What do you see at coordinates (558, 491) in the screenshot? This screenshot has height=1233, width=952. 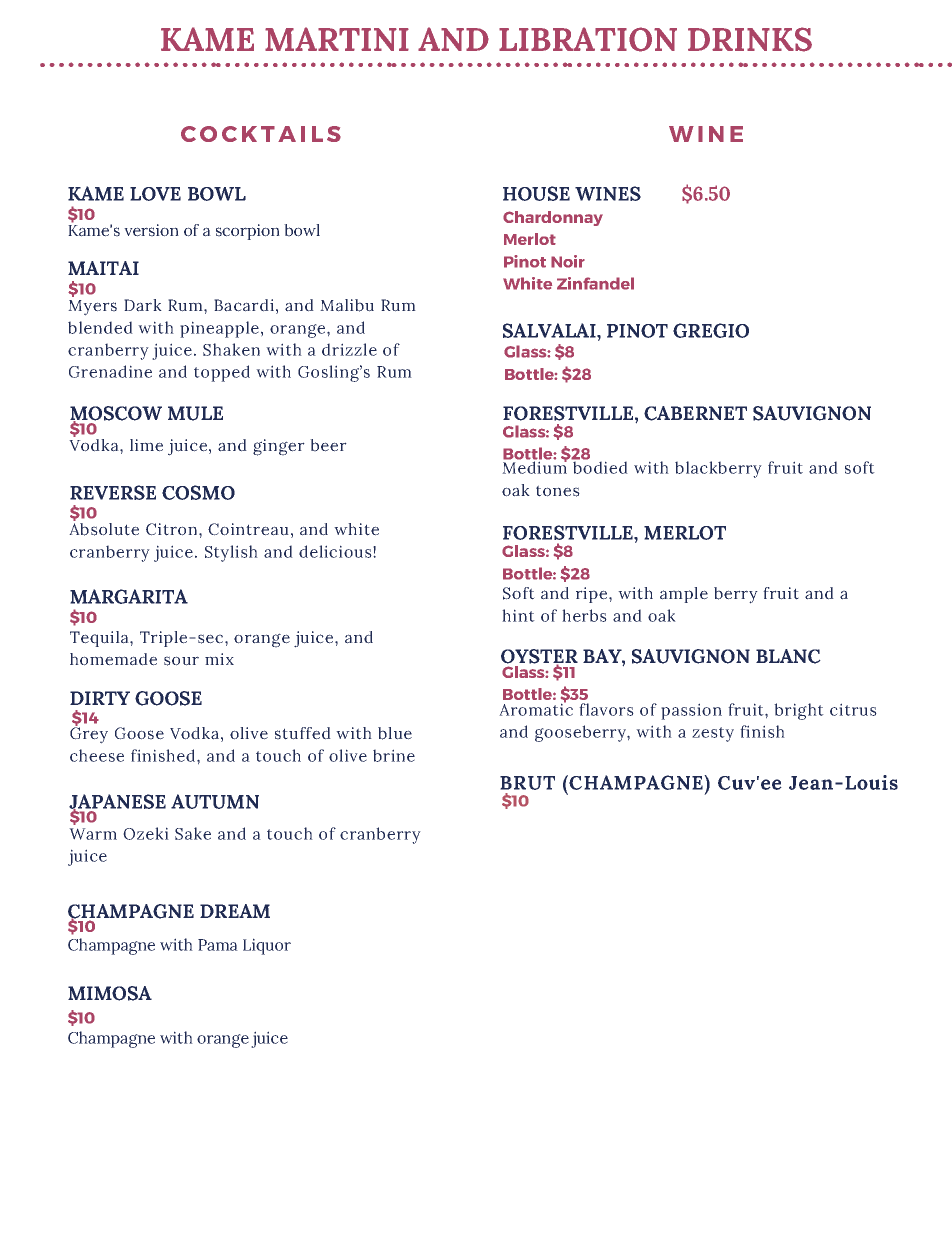 I see `tones` at bounding box center [558, 491].
